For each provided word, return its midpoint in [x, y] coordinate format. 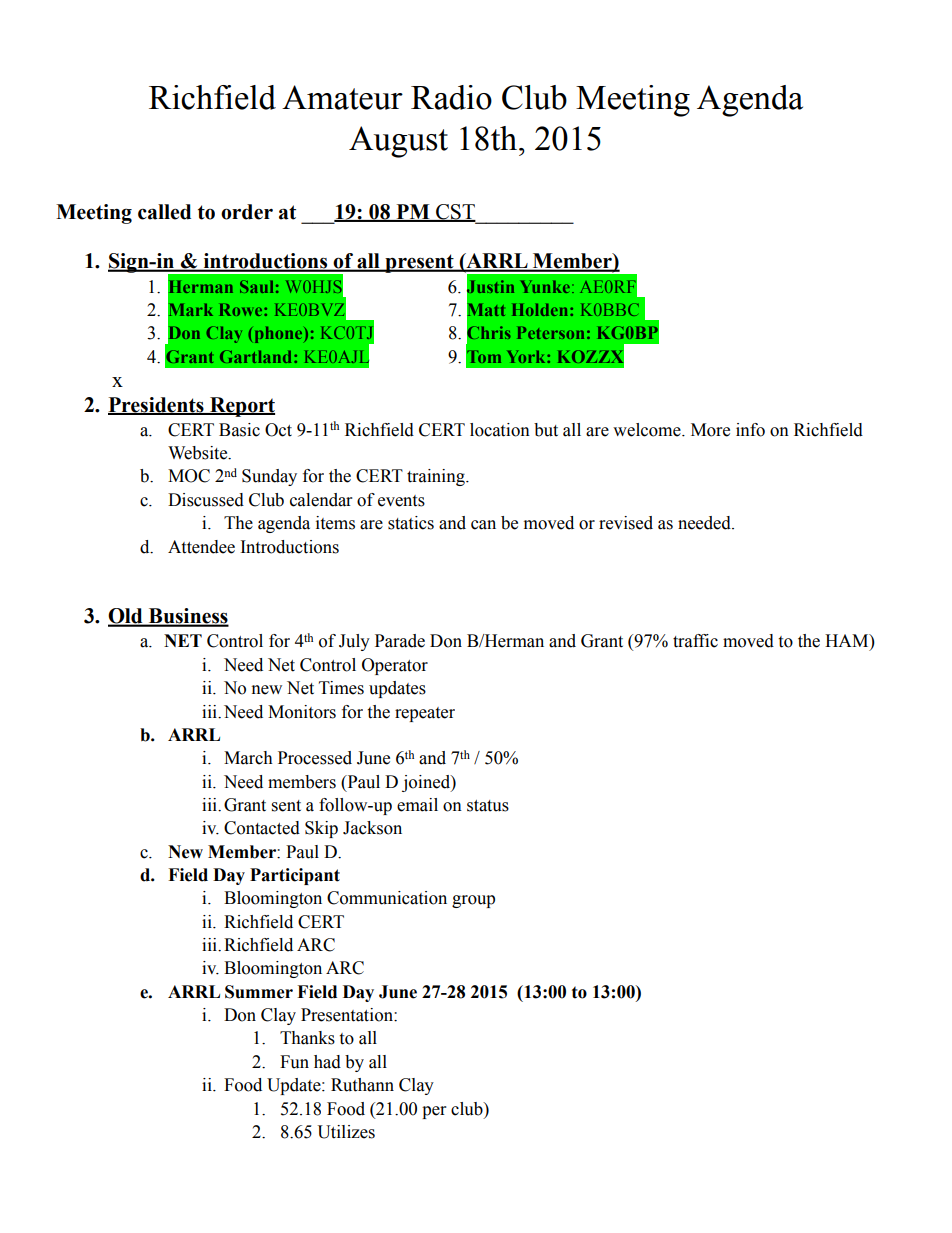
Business [188, 617]
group [473, 901]
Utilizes [346, 1132]
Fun [294, 1062]
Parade [400, 641]
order [247, 212]
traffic [695, 641]
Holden [541, 309]
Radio [451, 97]
